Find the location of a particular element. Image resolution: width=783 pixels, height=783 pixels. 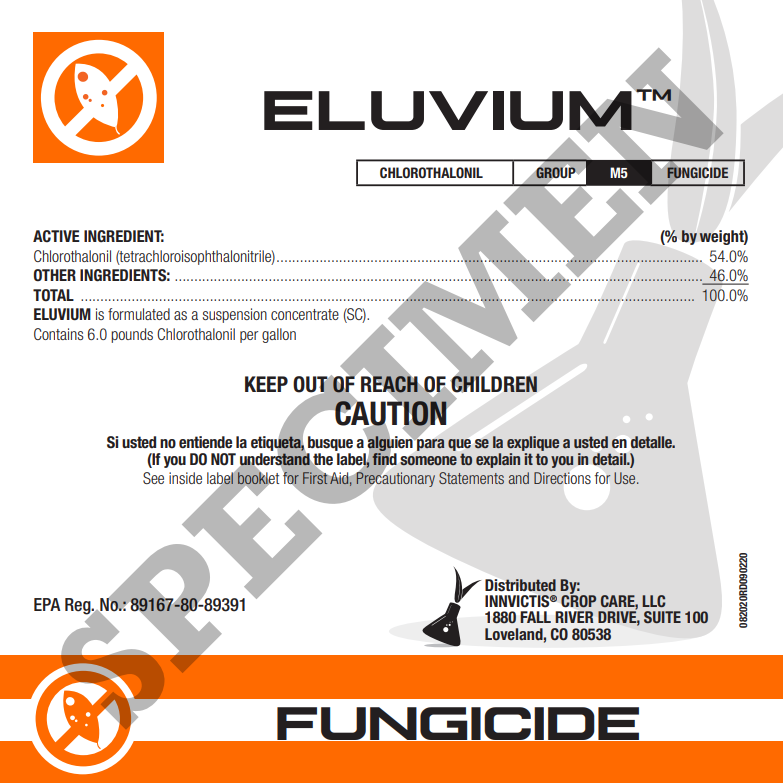

NOT is located at coordinates (223, 459).
